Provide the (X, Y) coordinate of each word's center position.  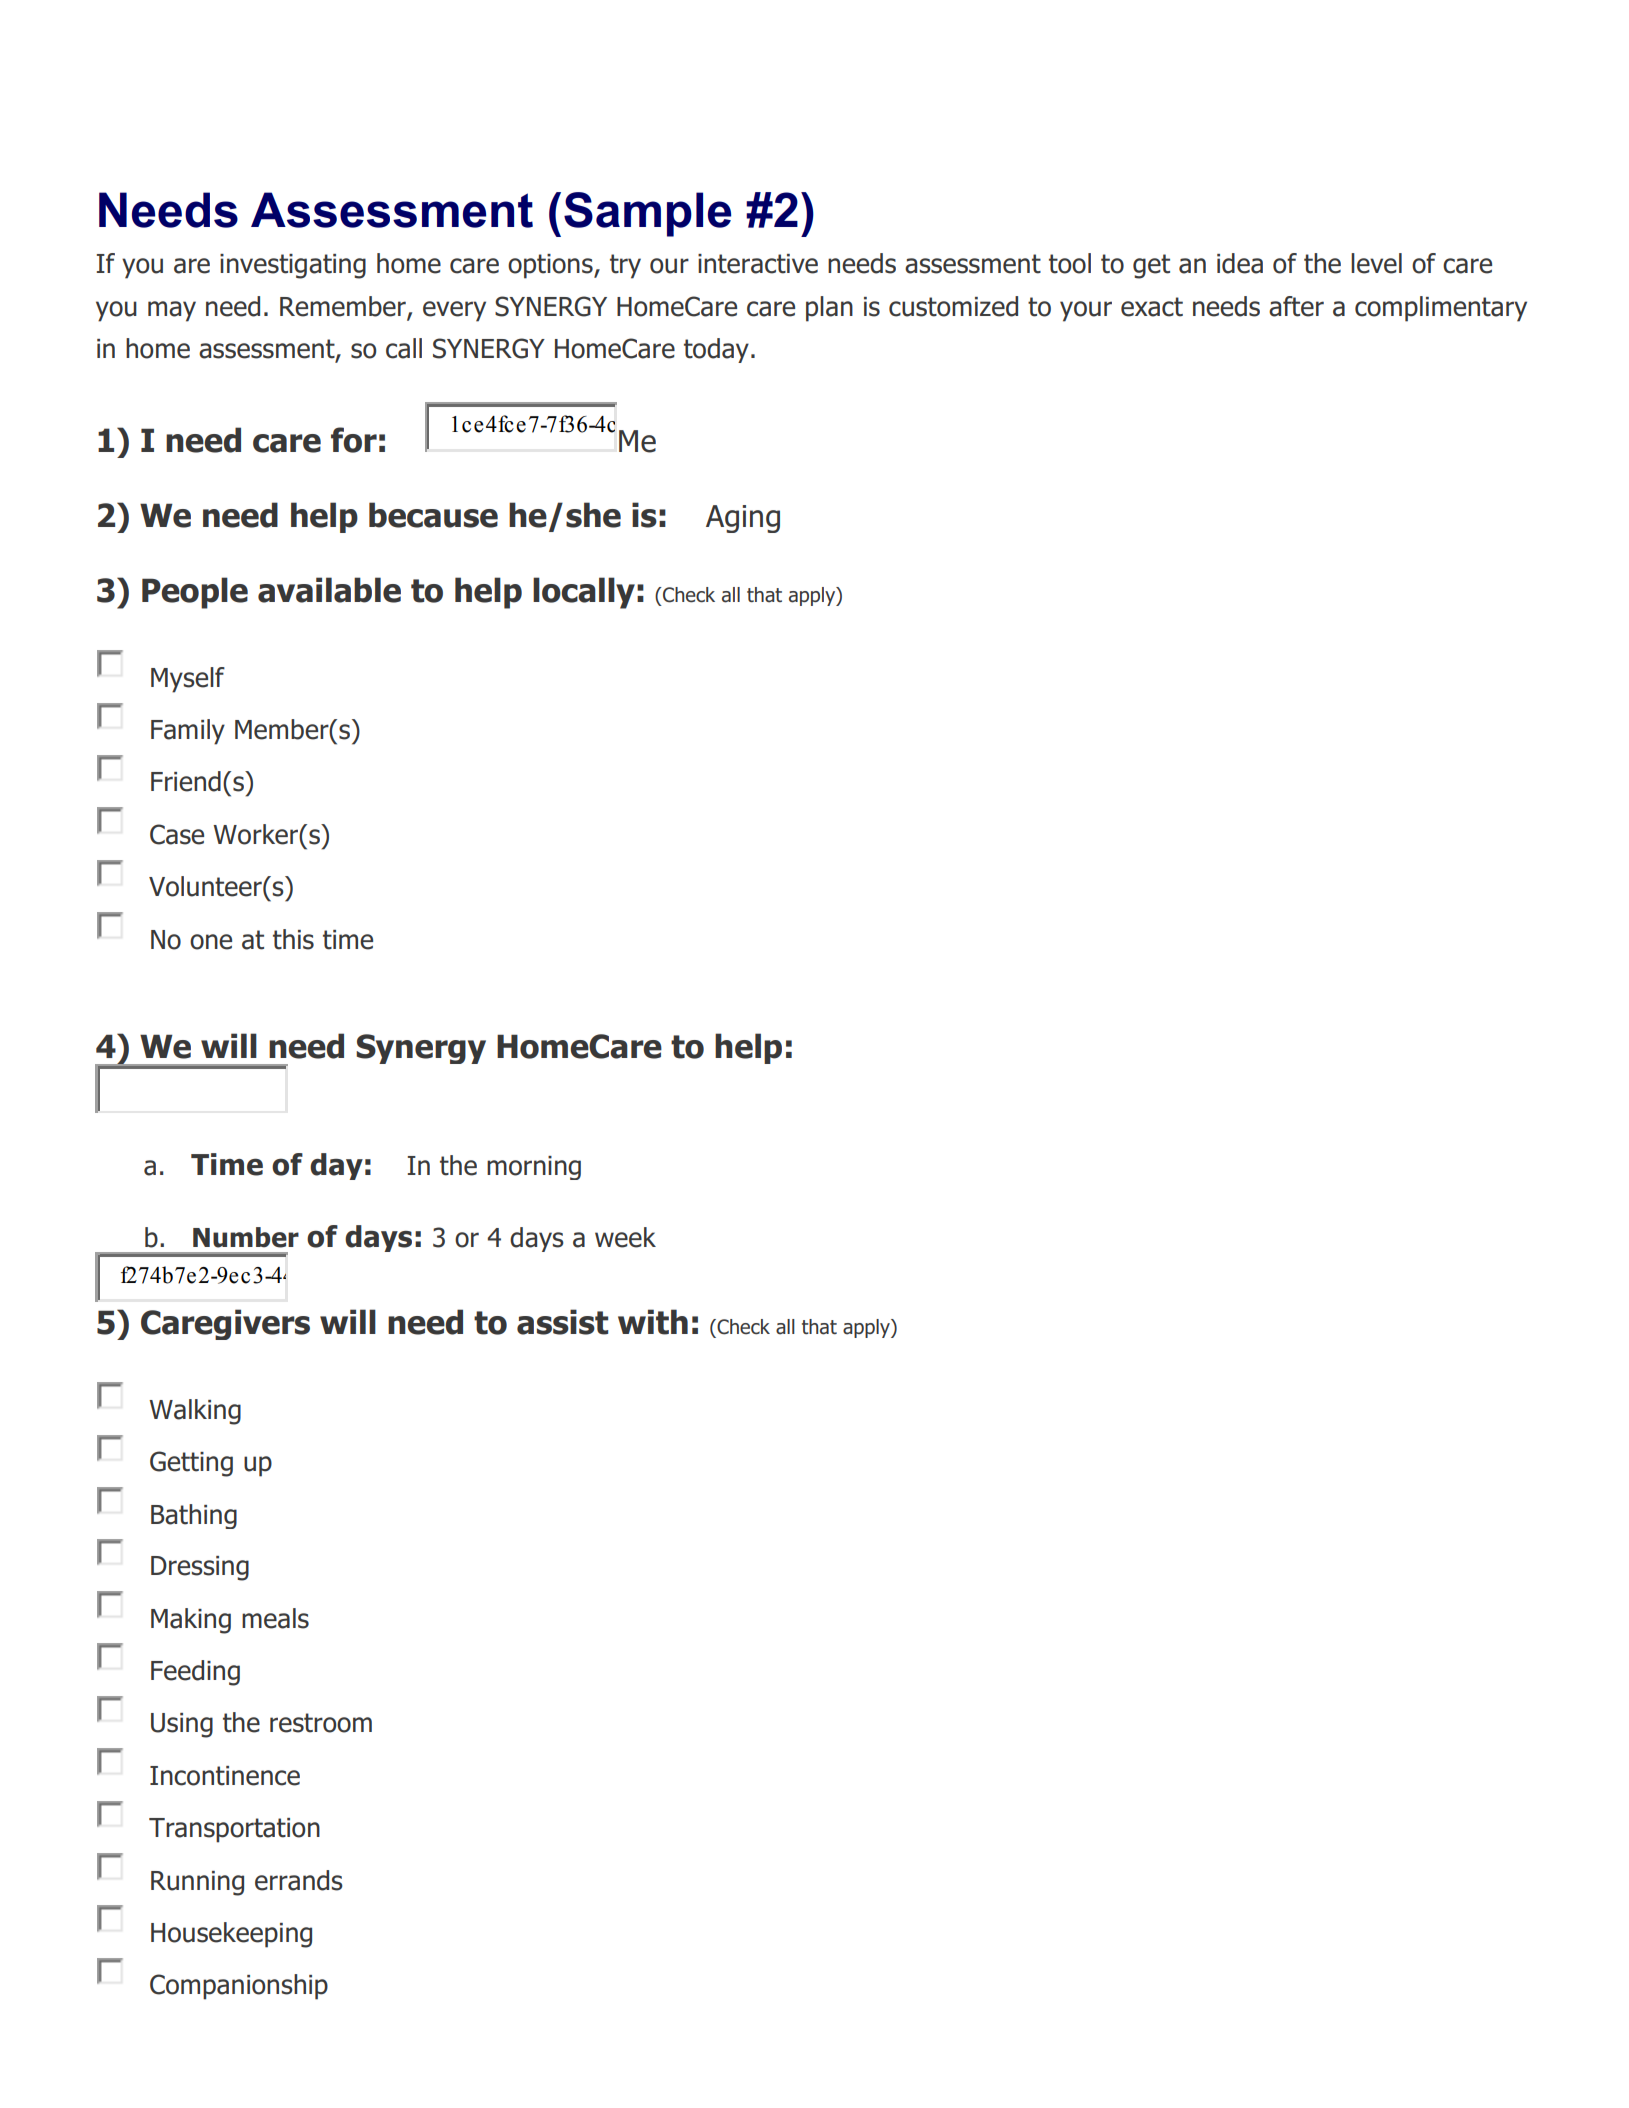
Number (246, 1237)
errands (299, 1880)
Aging (743, 519)
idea (1240, 263)
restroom (321, 1723)
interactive (758, 264)
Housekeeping (231, 1935)
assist (562, 1322)
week (625, 1237)
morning (534, 1168)
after (1296, 306)
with (653, 1322)
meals (275, 1618)
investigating (293, 266)
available (329, 590)
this (293, 939)
